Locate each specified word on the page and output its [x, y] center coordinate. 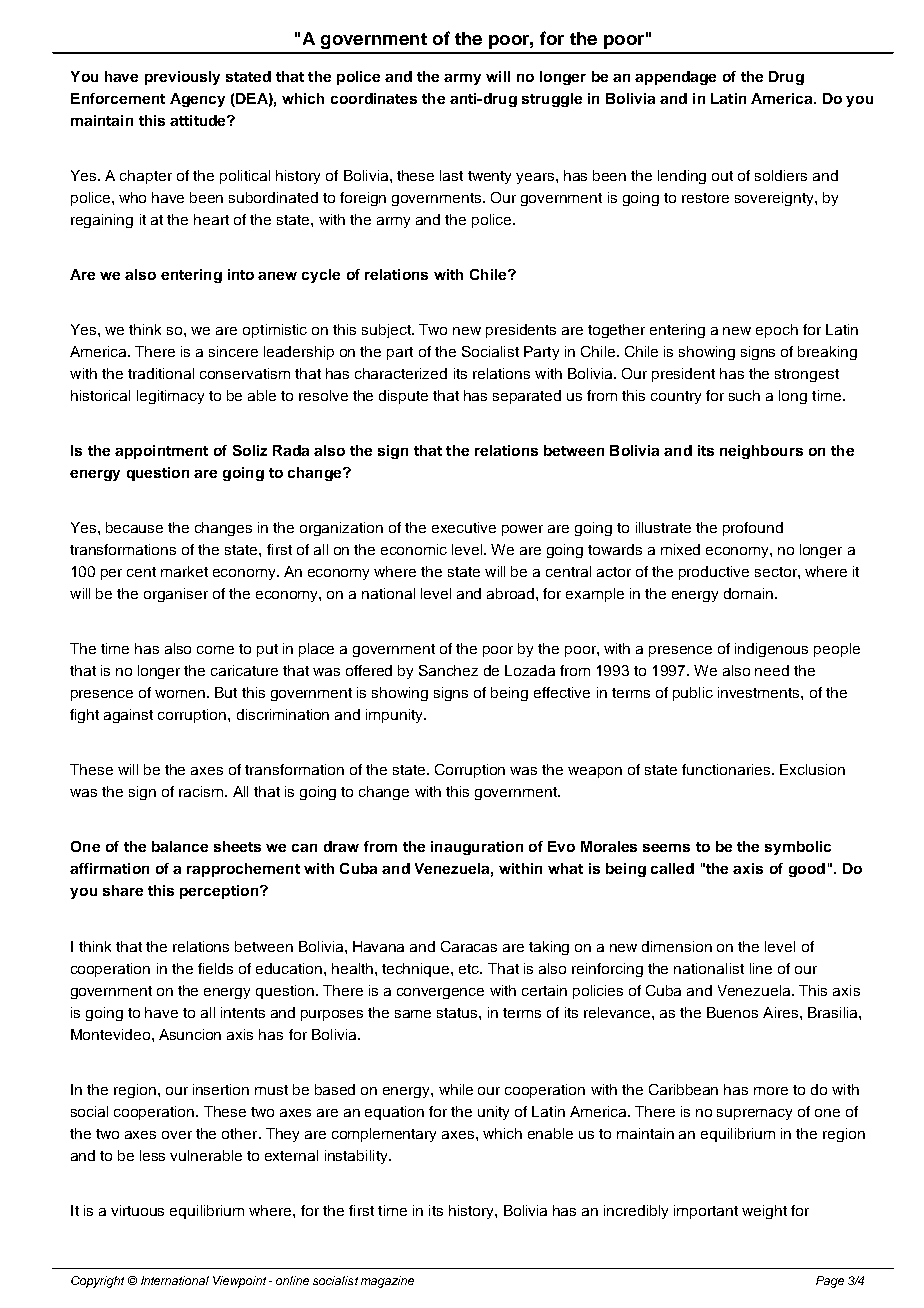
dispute [403, 397]
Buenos [732, 1012]
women [180, 694]
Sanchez [448, 670]
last [451, 175]
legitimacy [170, 397]
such [744, 395]
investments [760, 692]
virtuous [137, 1210]
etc [470, 969]
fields [215, 968]
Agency [197, 100]
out [722, 176]
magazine [387, 1282]
